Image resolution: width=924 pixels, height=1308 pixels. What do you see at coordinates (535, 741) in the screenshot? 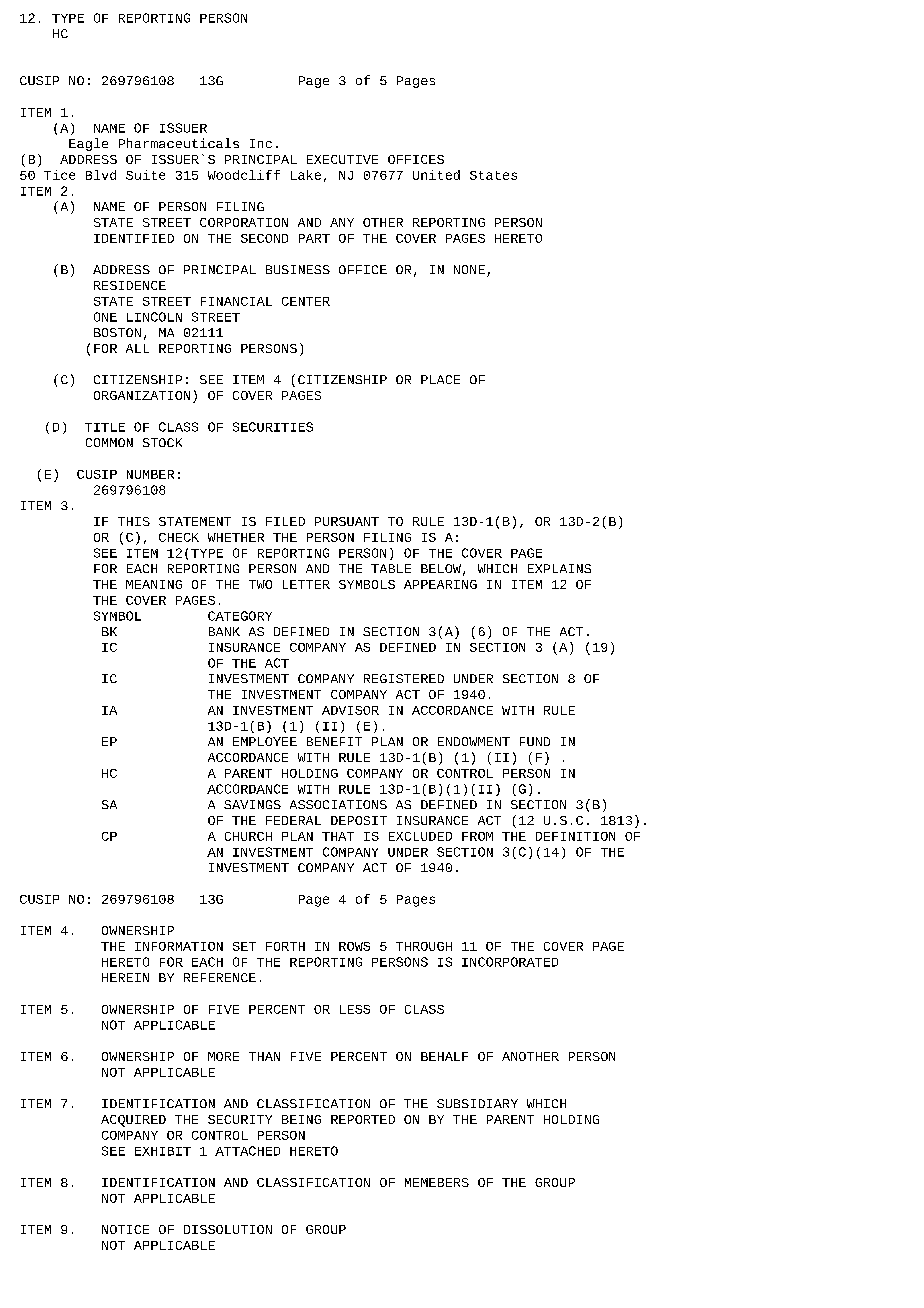
I see `FUND` at bounding box center [535, 741].
